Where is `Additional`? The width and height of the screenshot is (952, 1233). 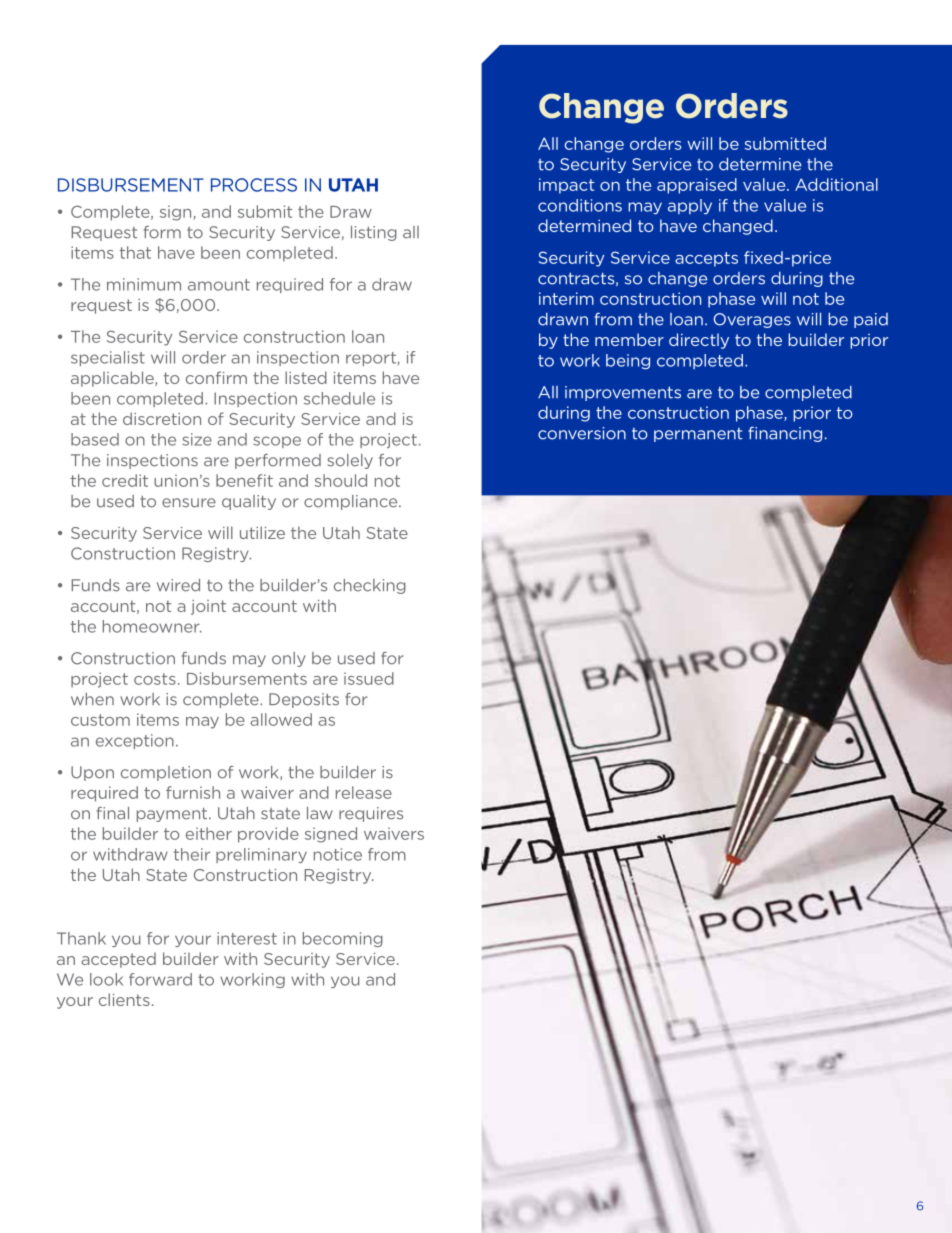
Additional is located at coordinates (836, 184).
